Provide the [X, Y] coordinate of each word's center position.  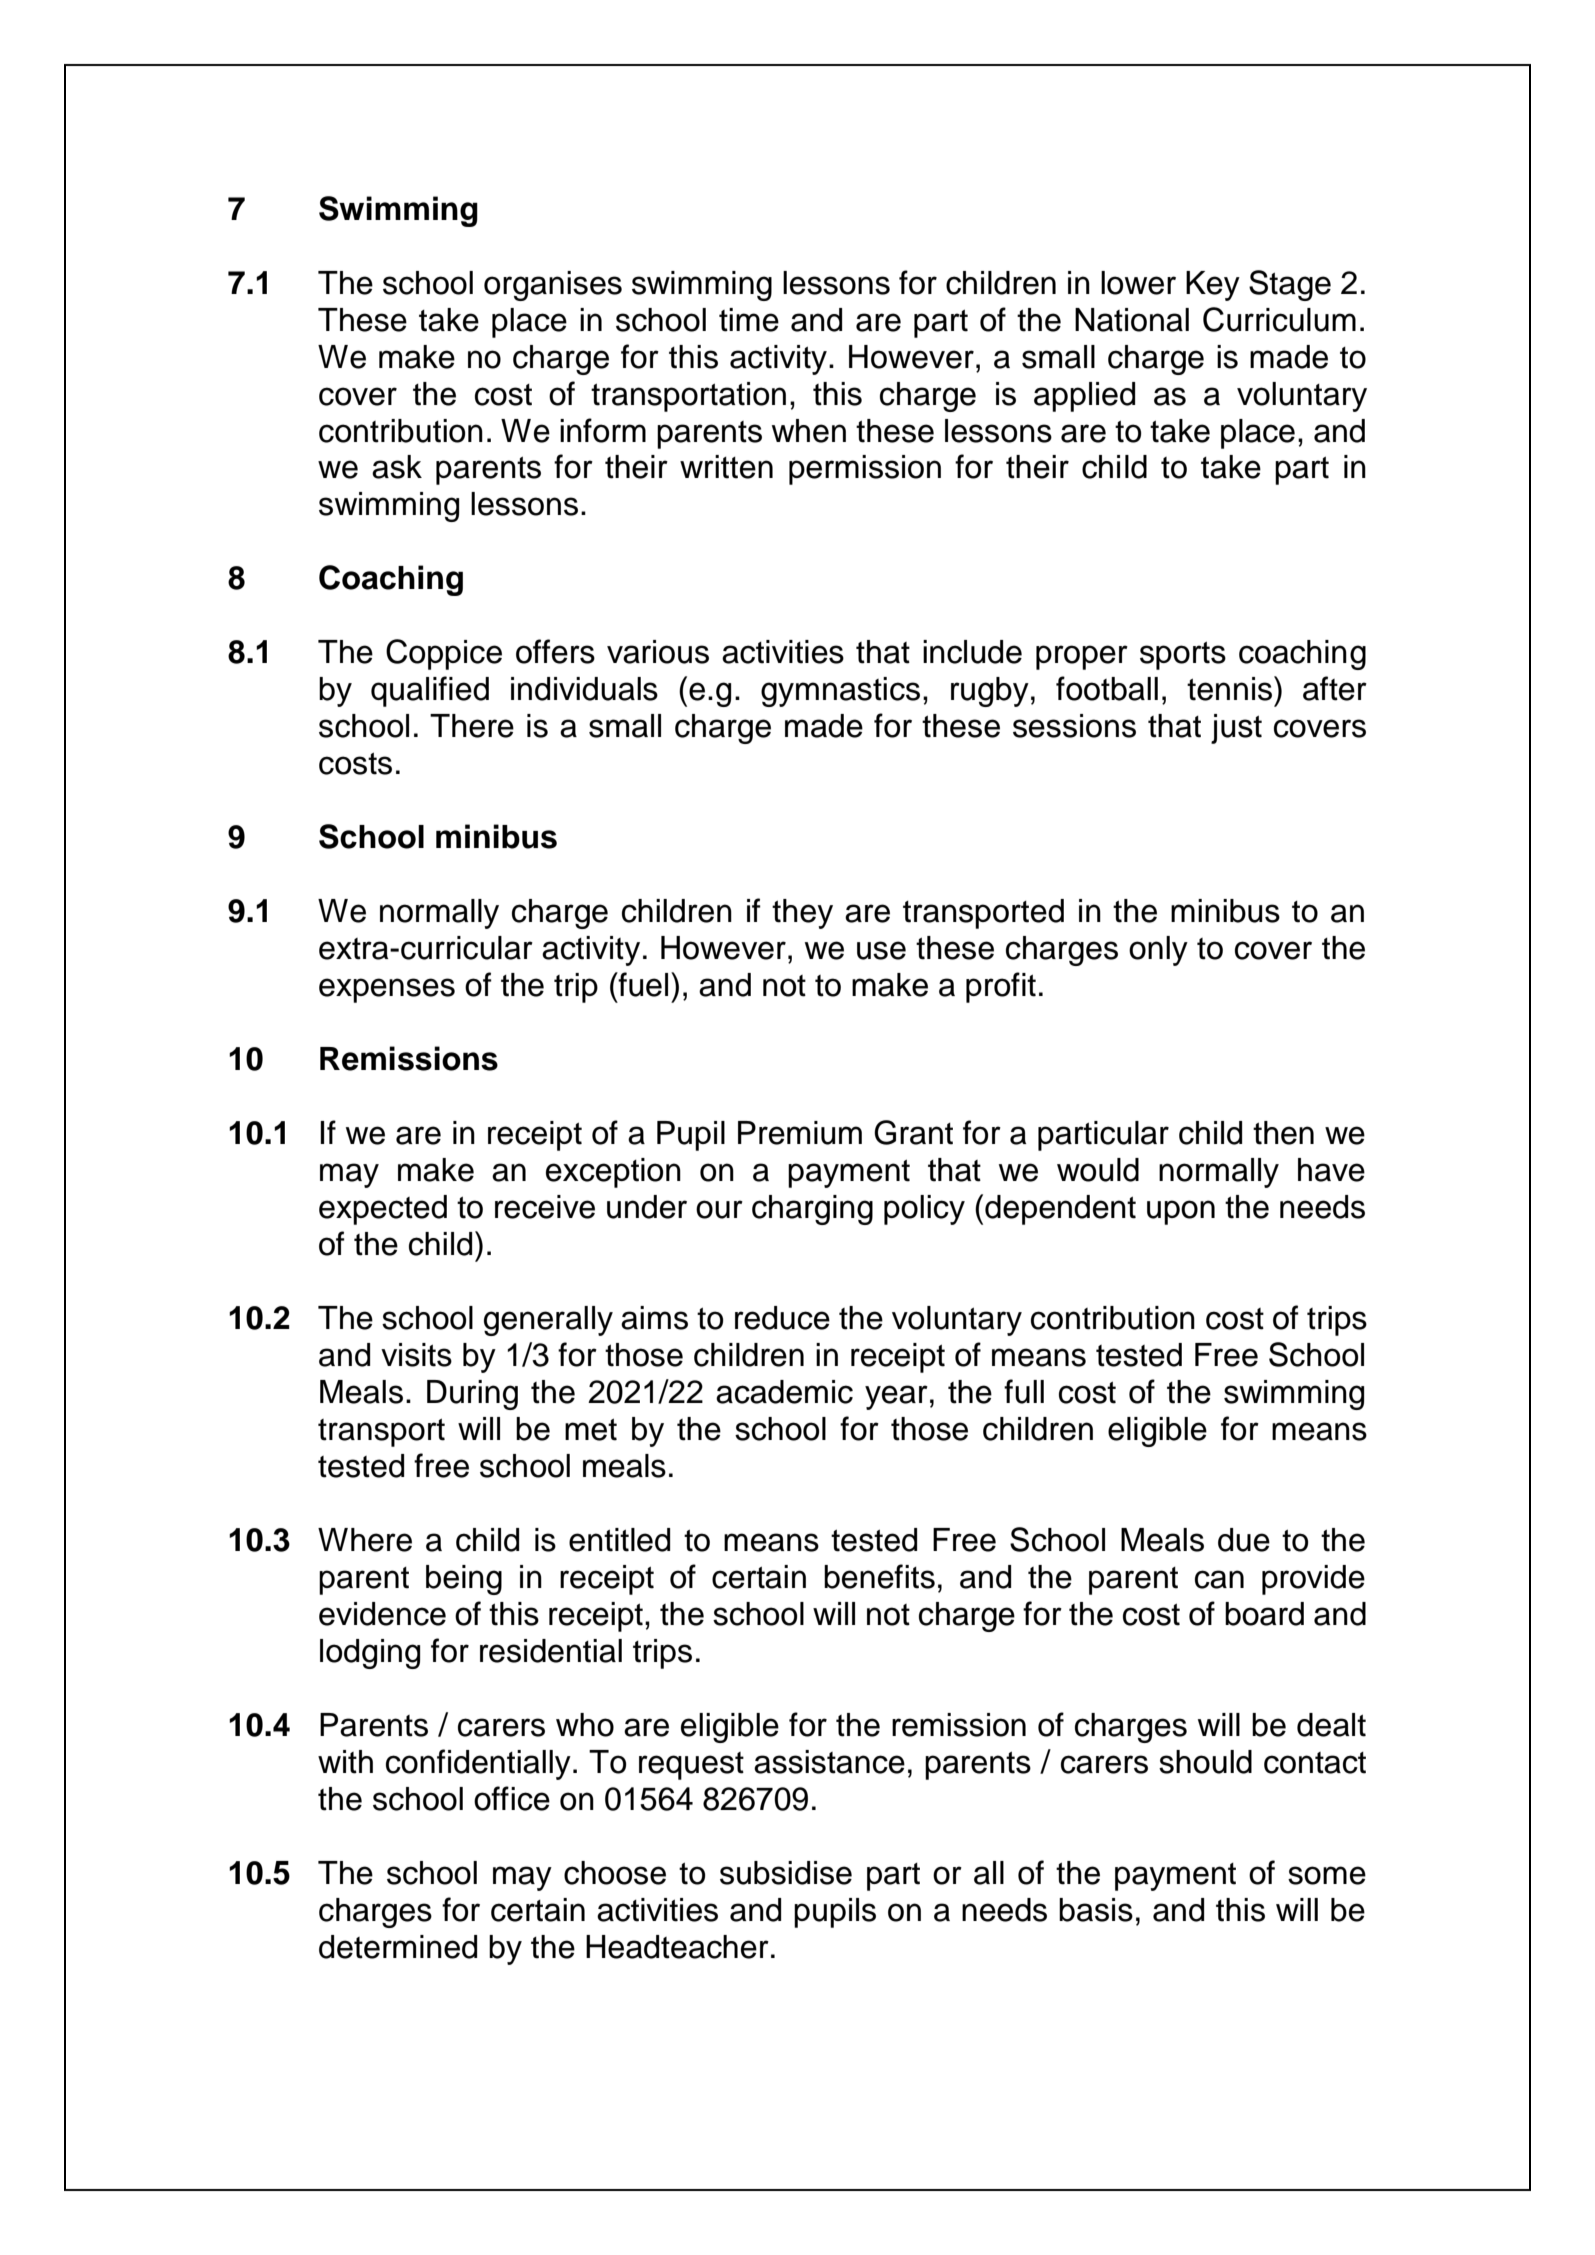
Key [1213, 286]
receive [545, 1207]
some [1327, 1875]
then [1283, 1133]
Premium [800, 1133]
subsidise [786, 1873]
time [749, 320]
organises [553, 286]
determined [398, 1947]
